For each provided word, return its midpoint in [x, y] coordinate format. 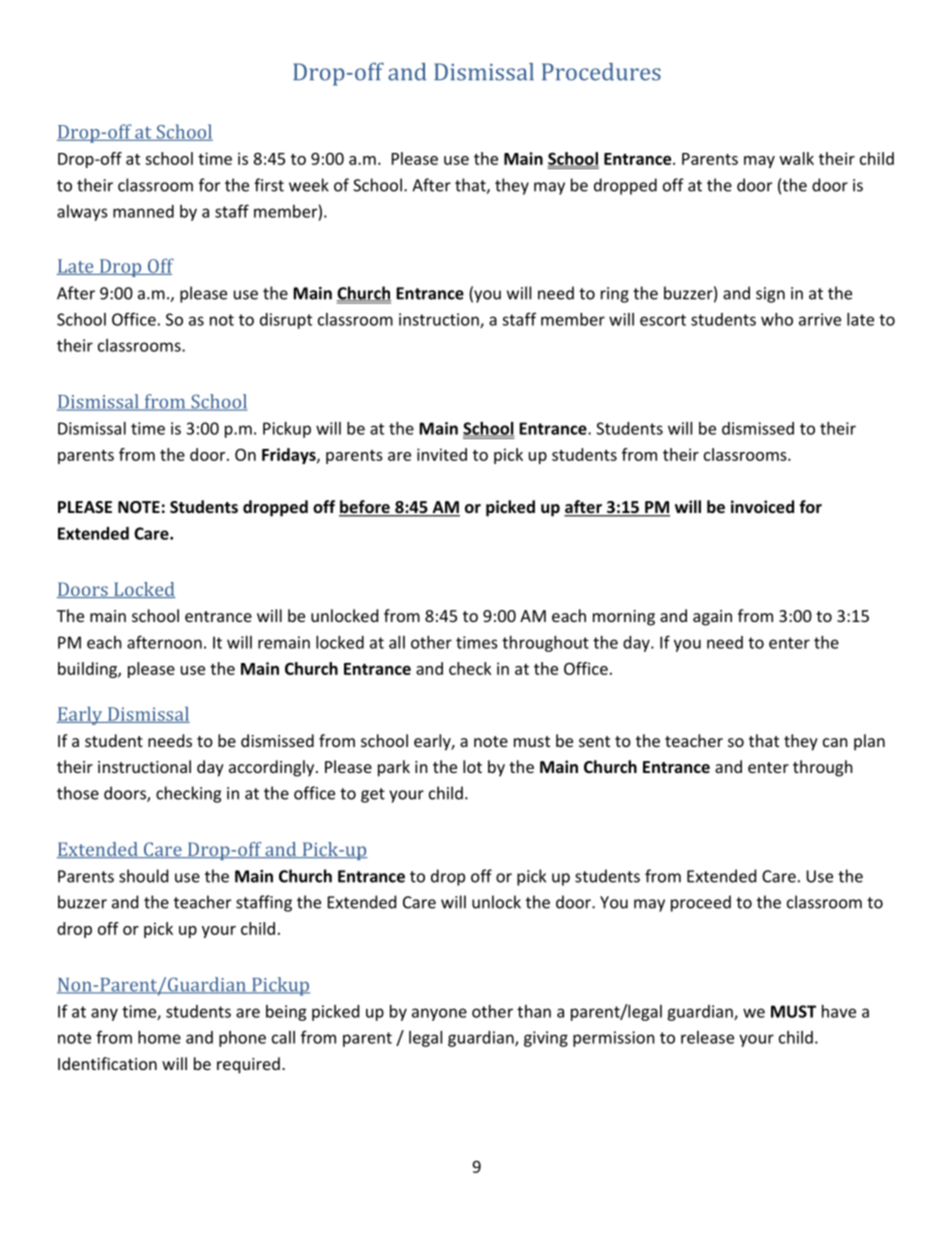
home [159, 1037]
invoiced [762, 506]
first [269, 185]
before [365, 508]
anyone [439, 1014]
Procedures [601, 72]
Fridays [290, 456]
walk [797, 158]
